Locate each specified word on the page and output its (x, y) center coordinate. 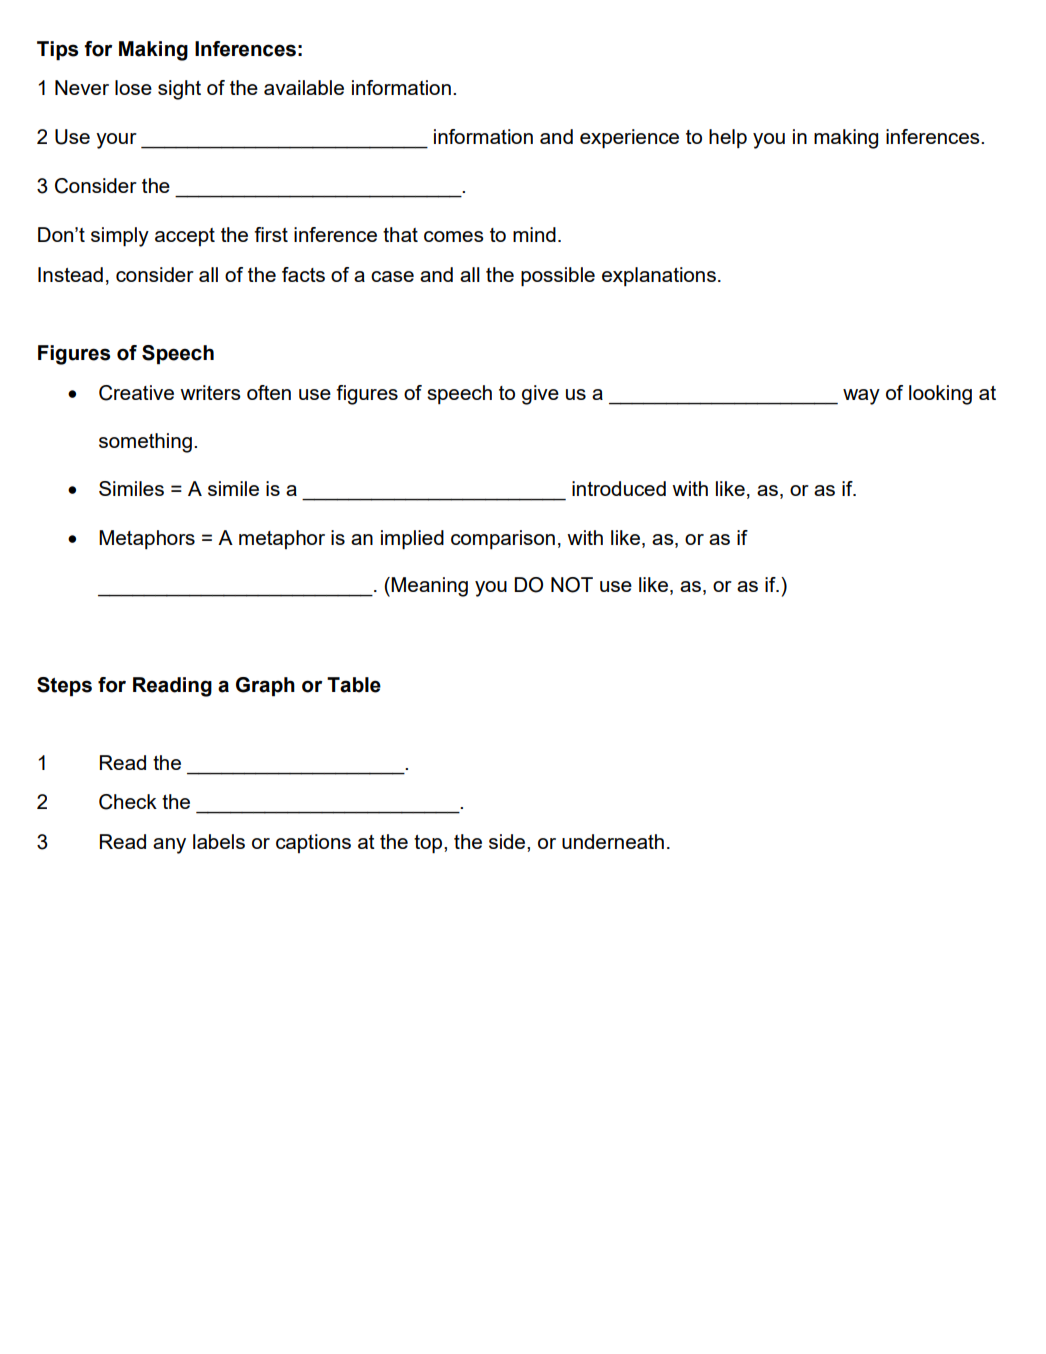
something (145, 443)
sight (179, 90)
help (728, 138)
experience (629, 139)
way (861, 397)
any (169, 846)
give (540, 395)
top (429, 844)
